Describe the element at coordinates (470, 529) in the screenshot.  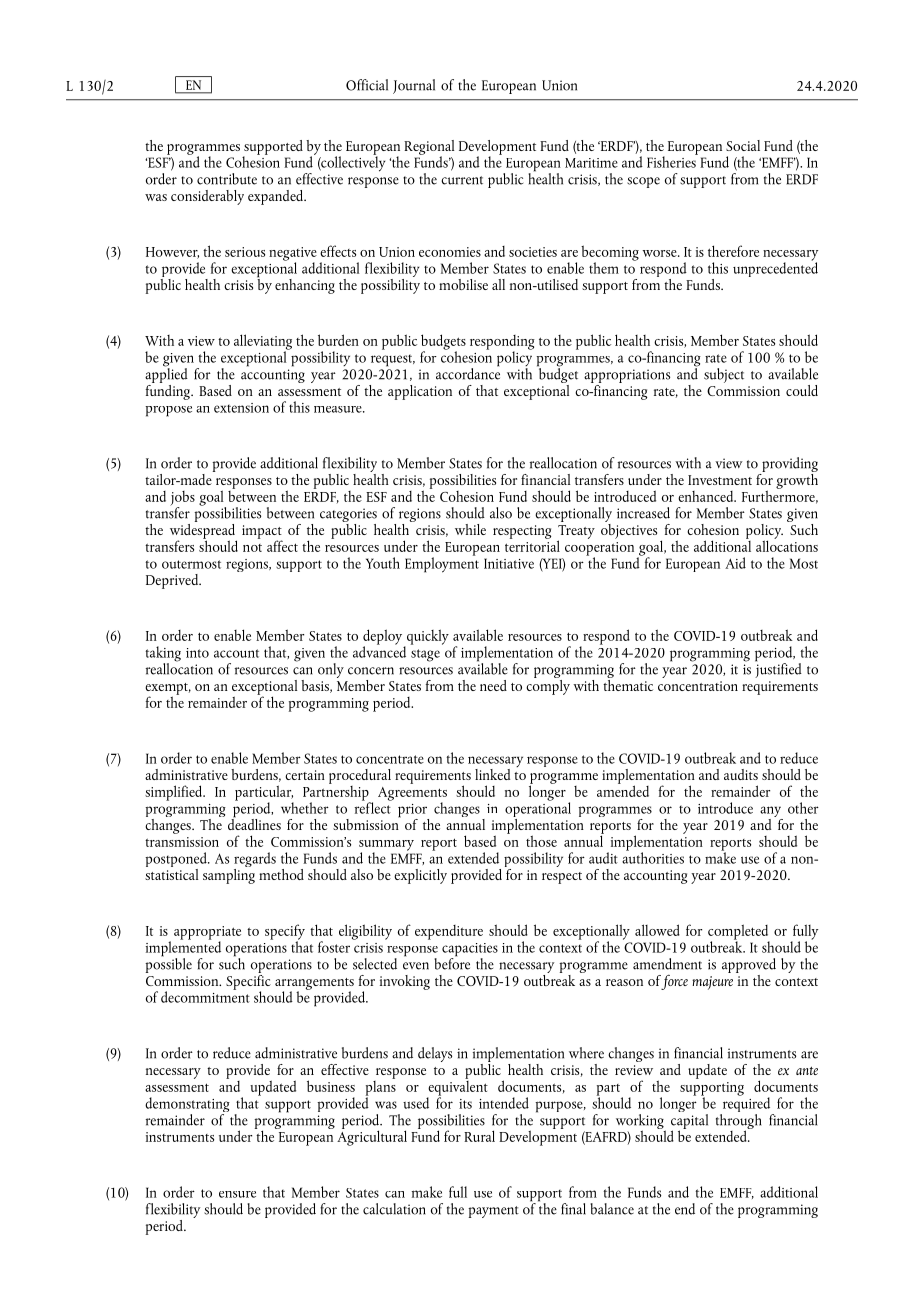
I see `while` at that location.
